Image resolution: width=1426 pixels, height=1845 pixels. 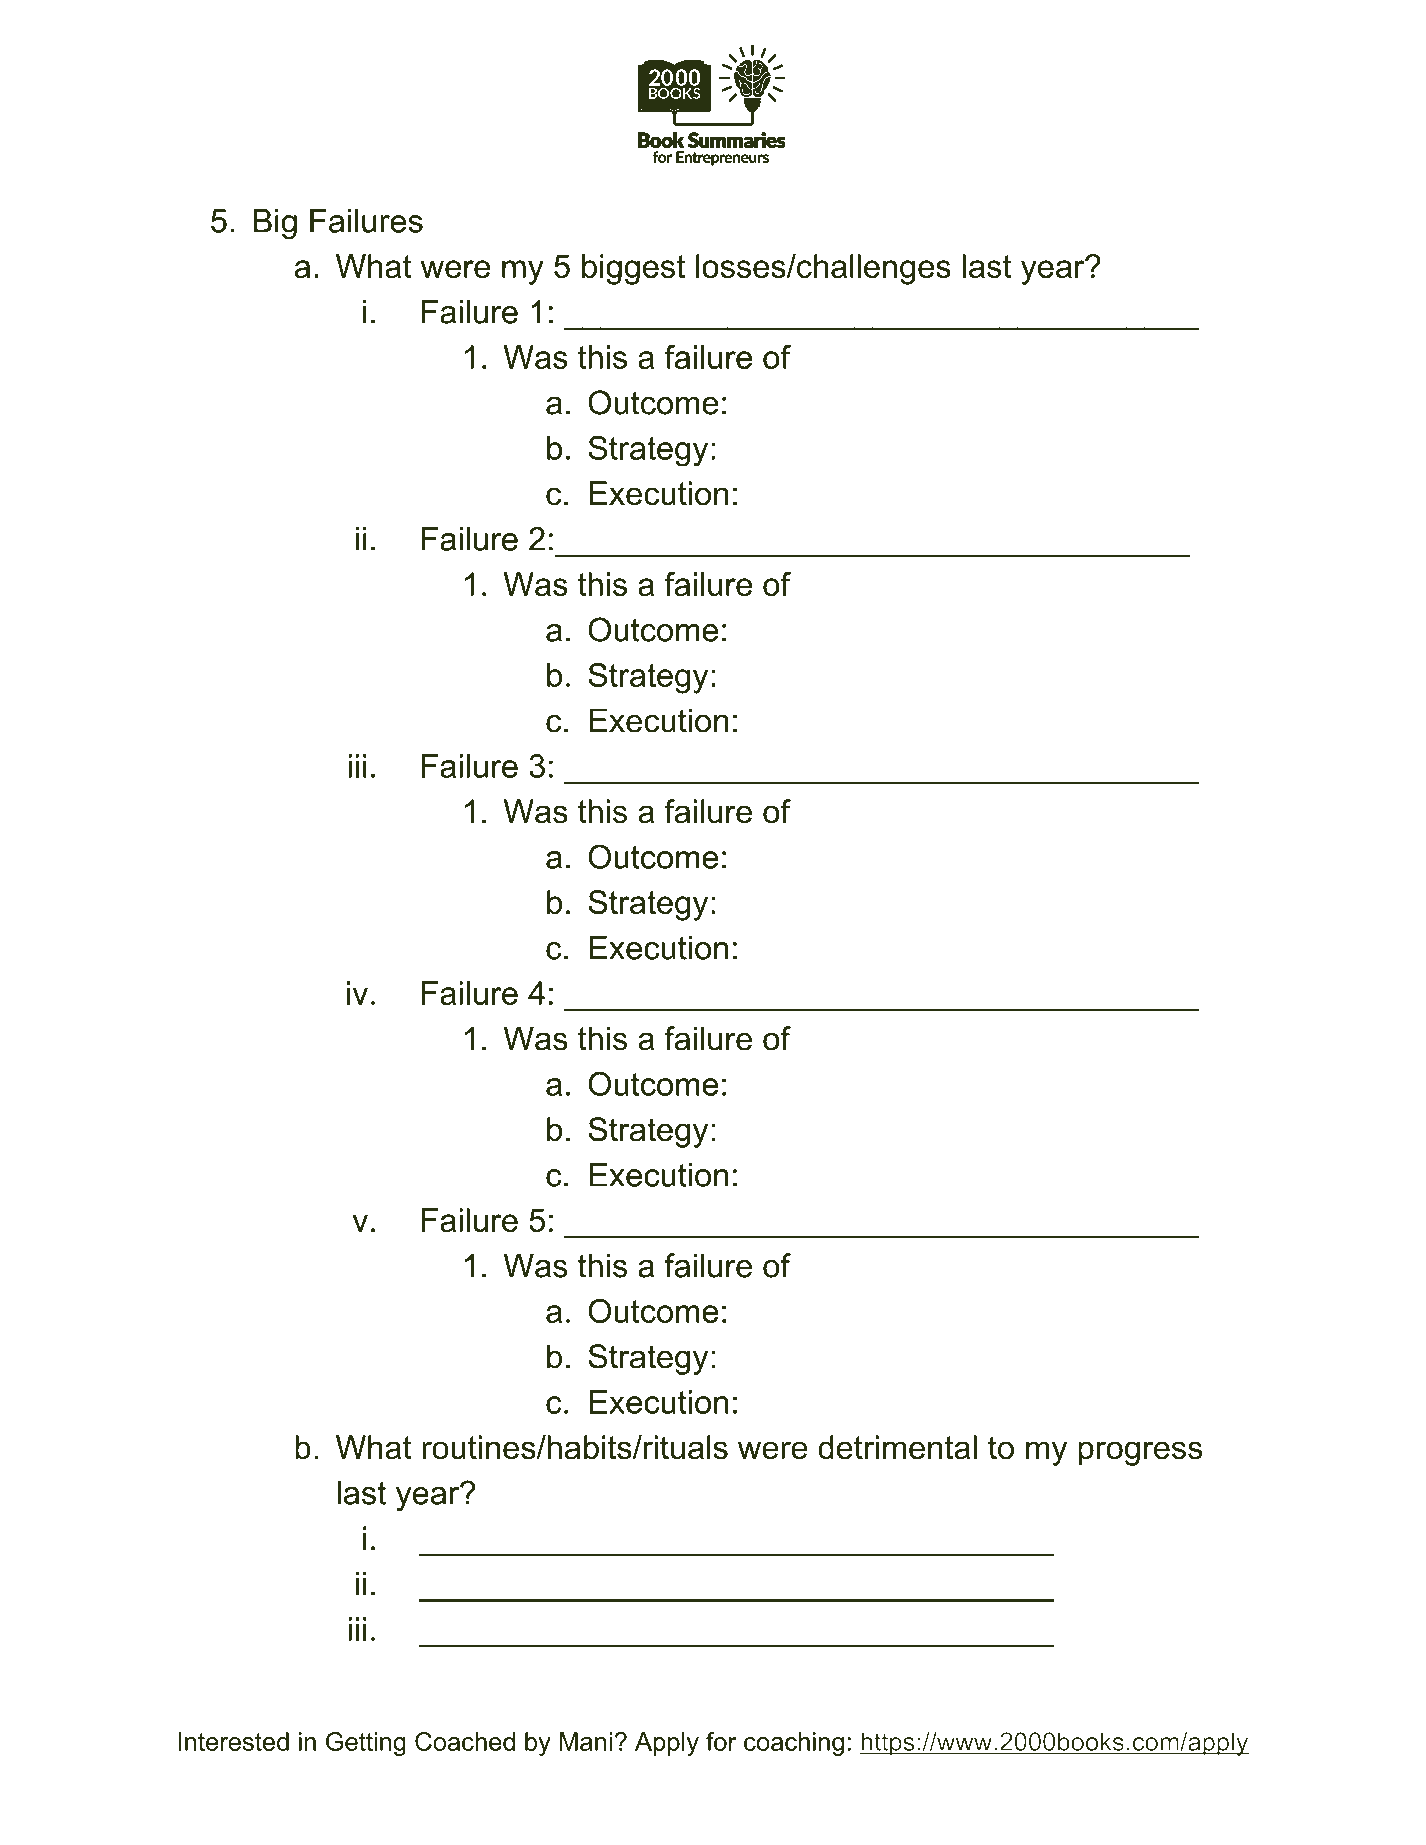 What do you see at coordinates (897, 1447) in the page?
I see `detrimental` at bounding box center [897, 1447].
